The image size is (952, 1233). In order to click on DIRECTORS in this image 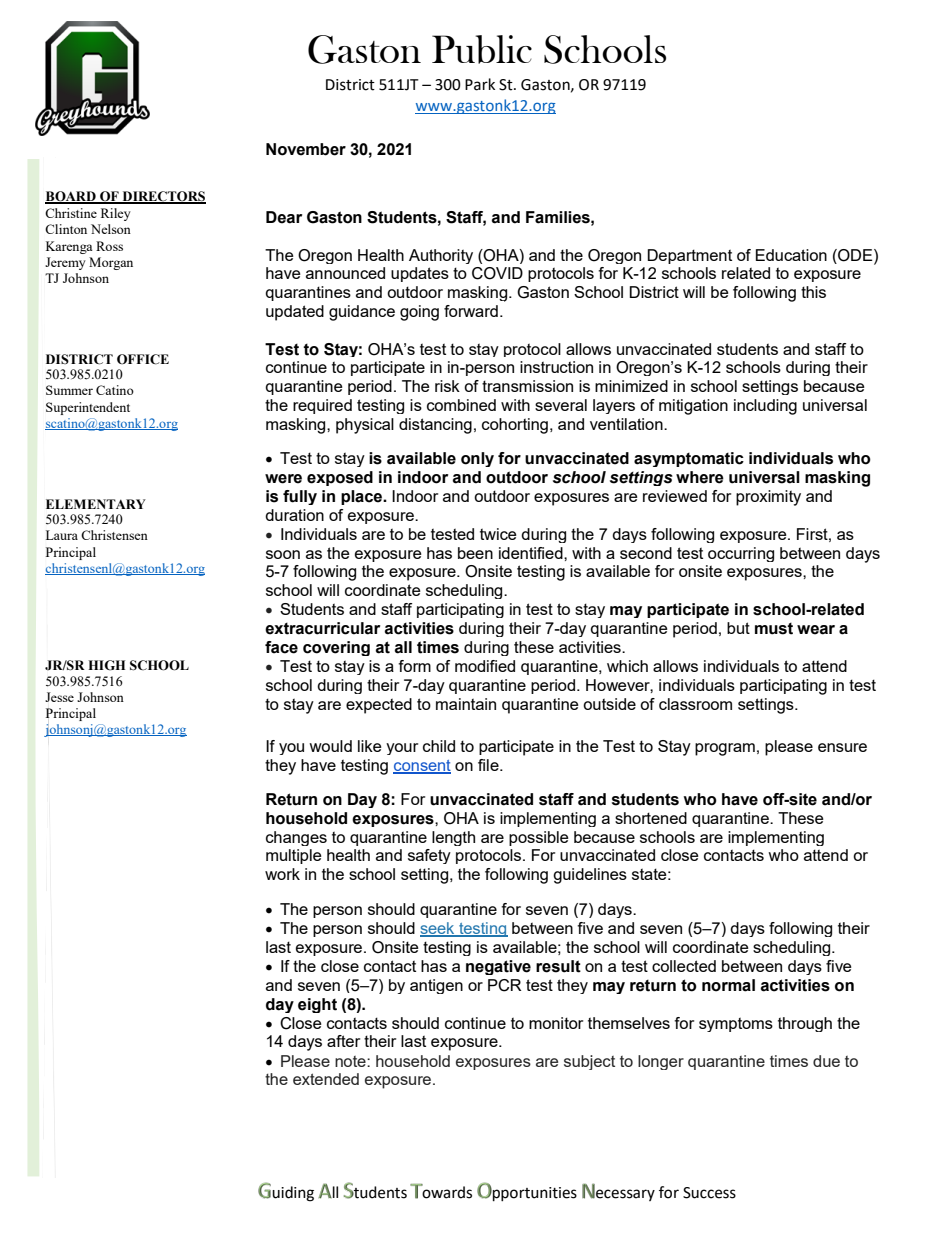, I will do `click(163, 197)`.
